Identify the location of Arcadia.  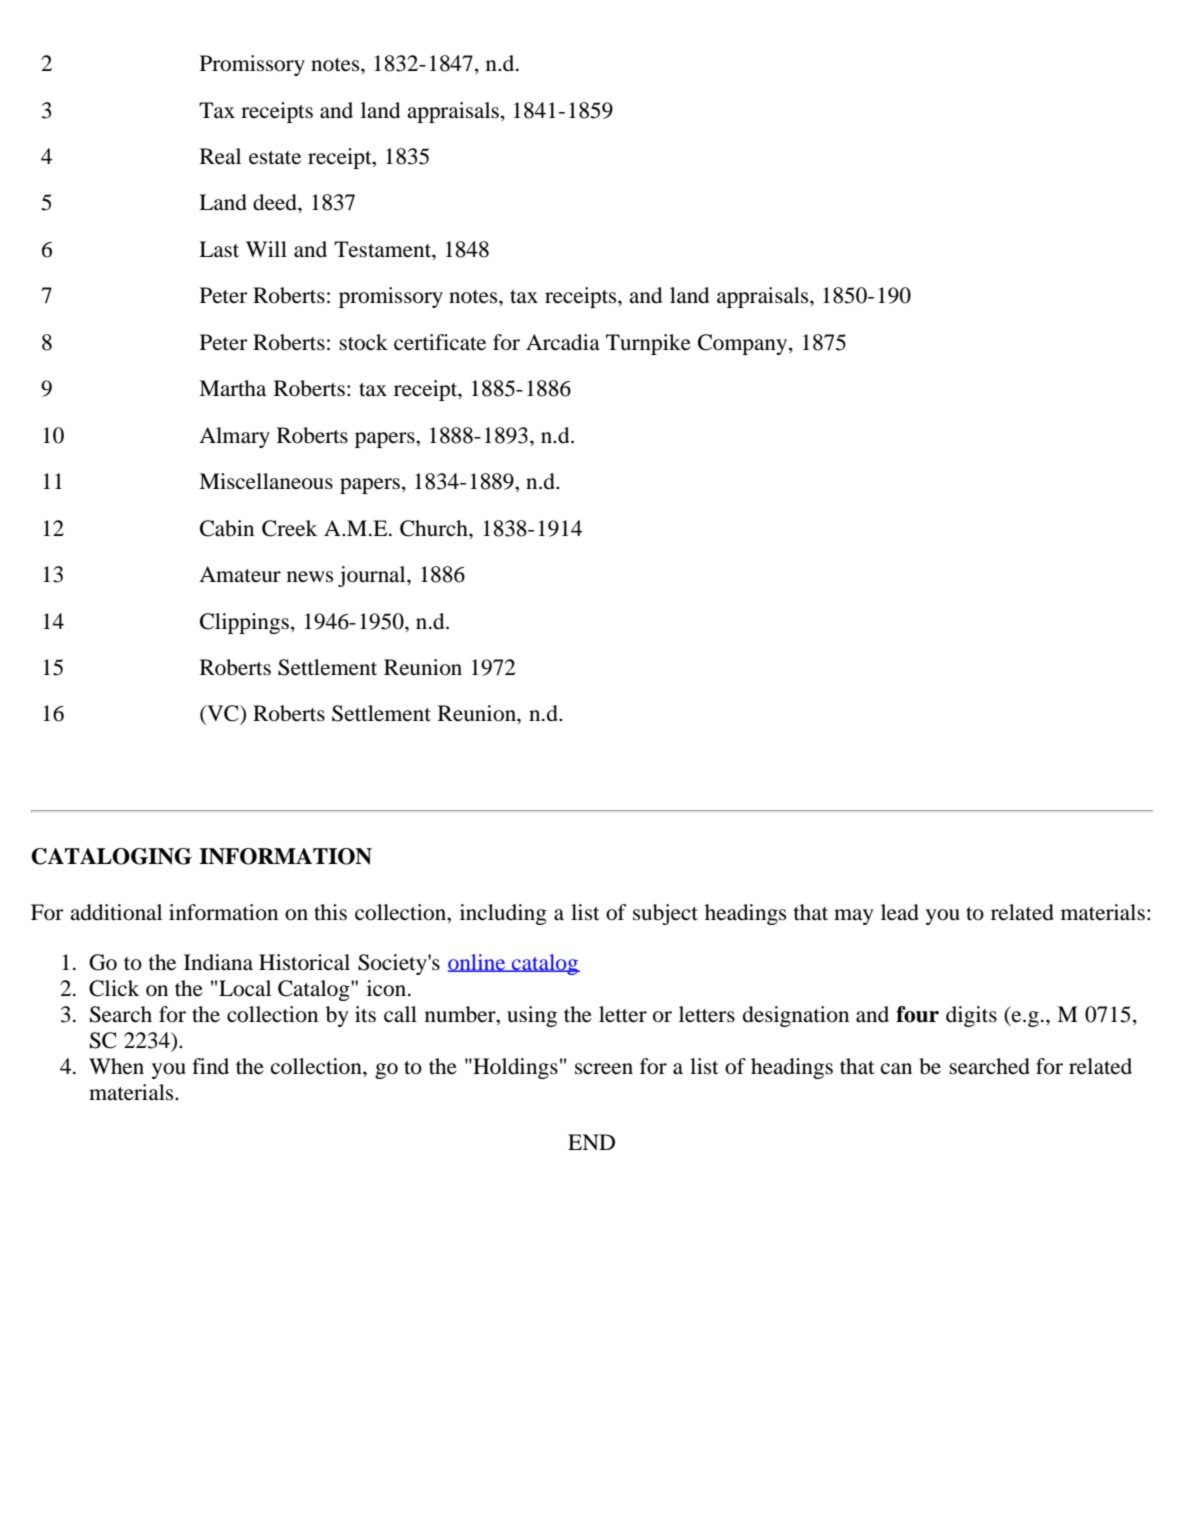
(563, 342).
